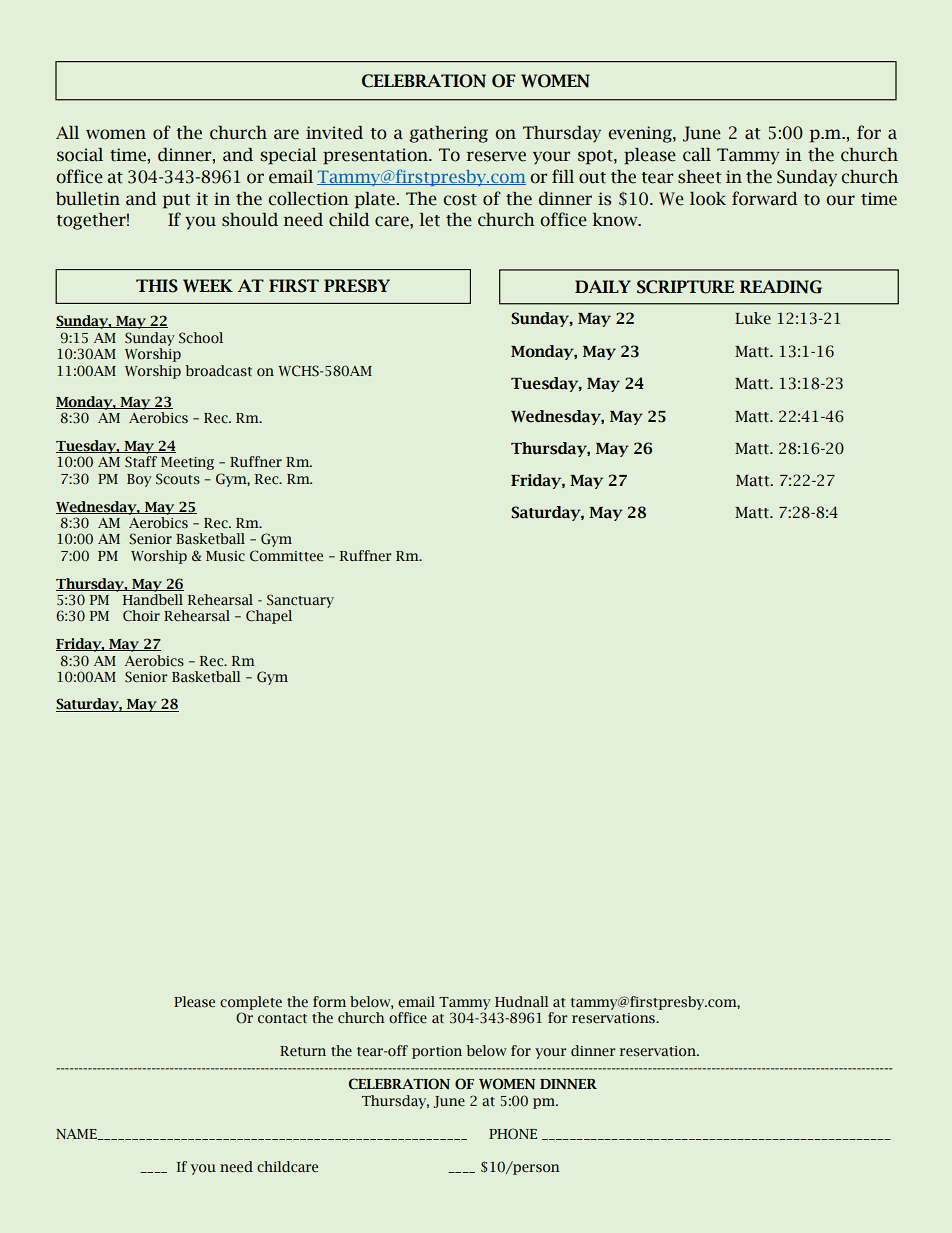 The image size is (952, 1233). What do you see at coordinates (697, 155) in the document?
I see `call` at bounding box center [697, 155].
